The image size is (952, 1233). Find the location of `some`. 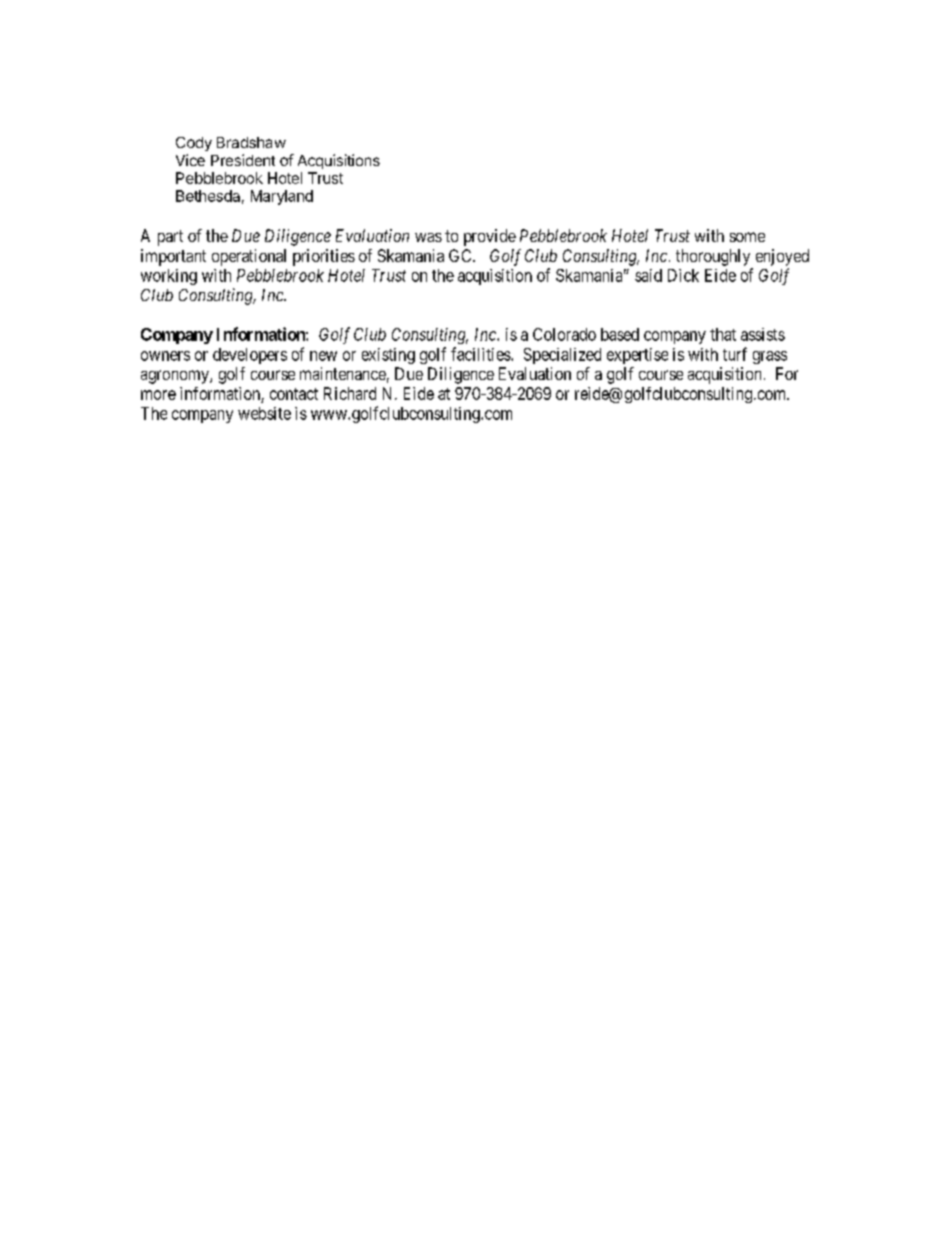

some is located at coordinates (747, 237).
